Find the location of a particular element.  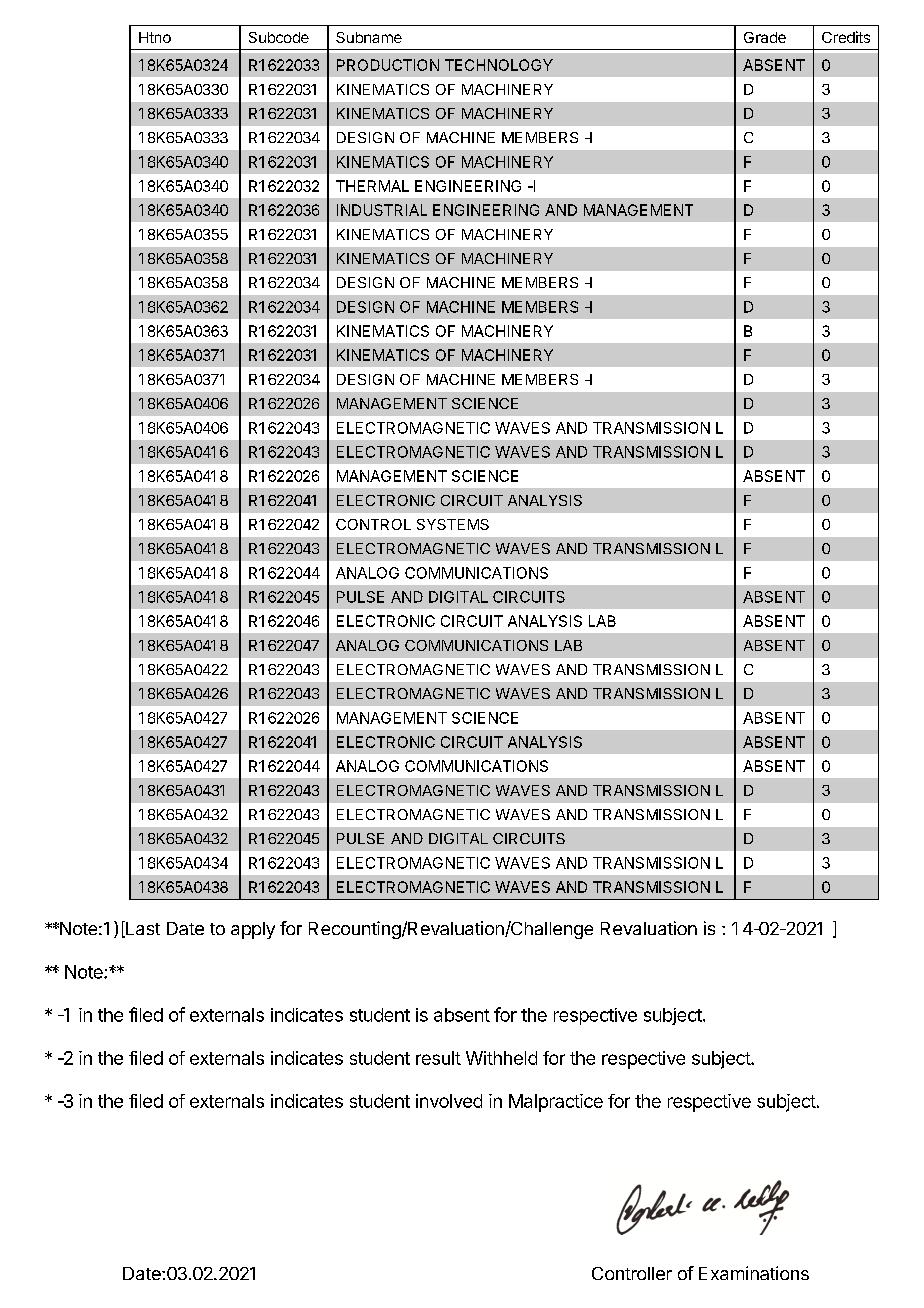

TECHNOLOGY is located at coordinates (499, 65).
